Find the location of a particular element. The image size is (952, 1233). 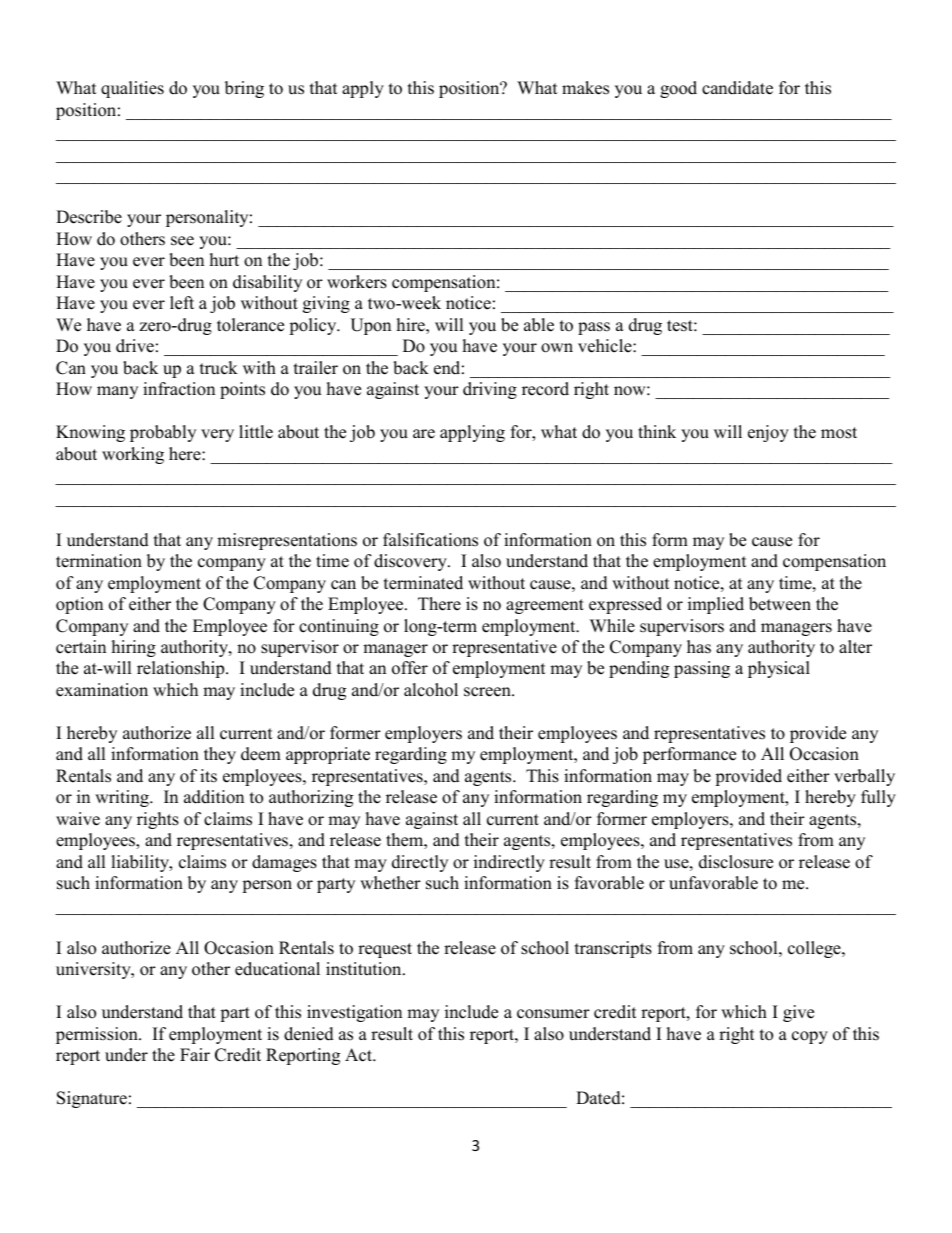

qualities is located at coordinates (132, 89).
